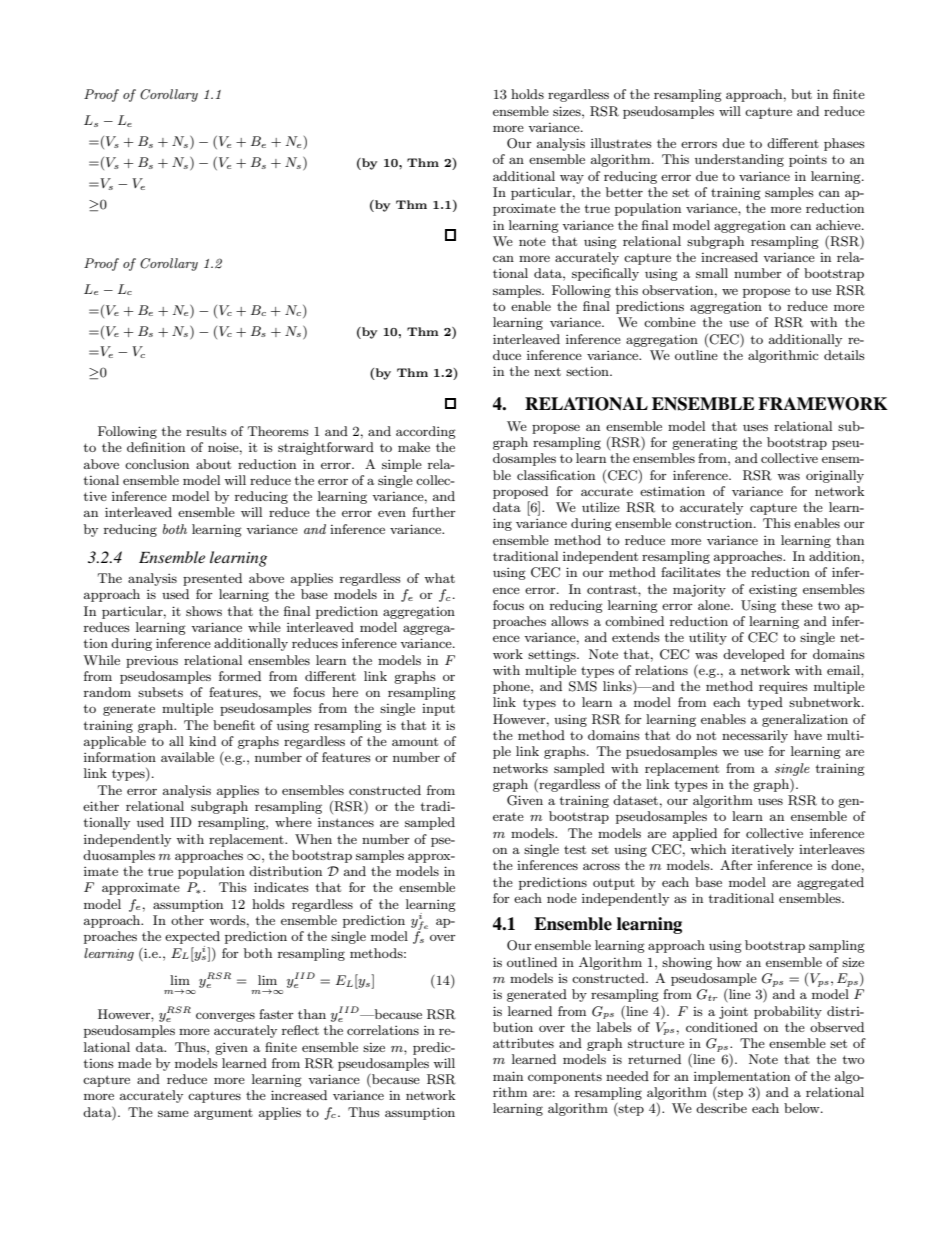 The height and width of the document is (1233, 952). I want to click on results, so click(206, 431).
